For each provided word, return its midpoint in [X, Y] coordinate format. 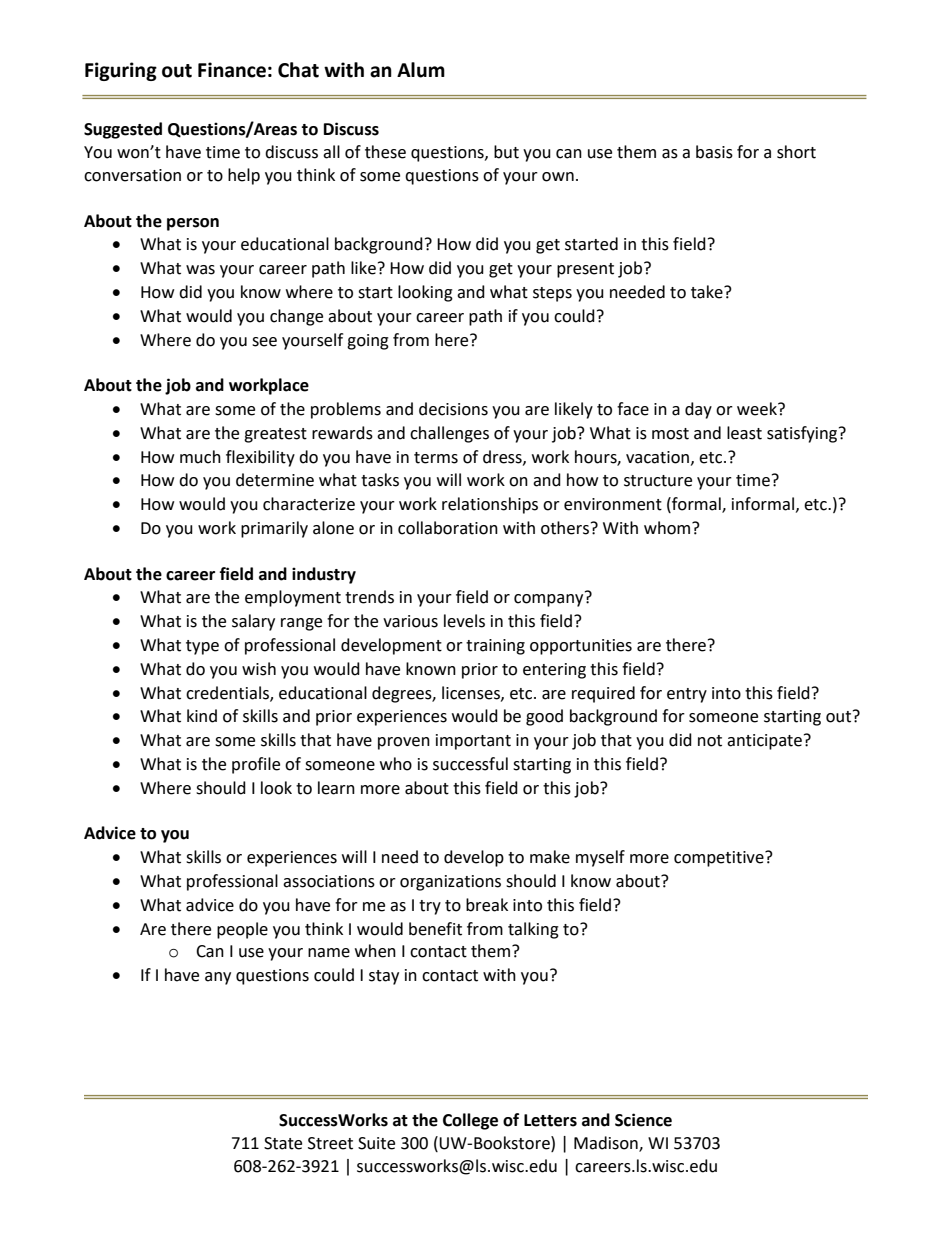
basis [714, 152]
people [242, 930]
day [698, 410]
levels [464, 621]
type [202, 647]
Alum [421, 70]
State [283, 1143]
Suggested [123, 130]
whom [668, 528]
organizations [450, 883]
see [264, 342]
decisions [453, 409]
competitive [720, 859]
